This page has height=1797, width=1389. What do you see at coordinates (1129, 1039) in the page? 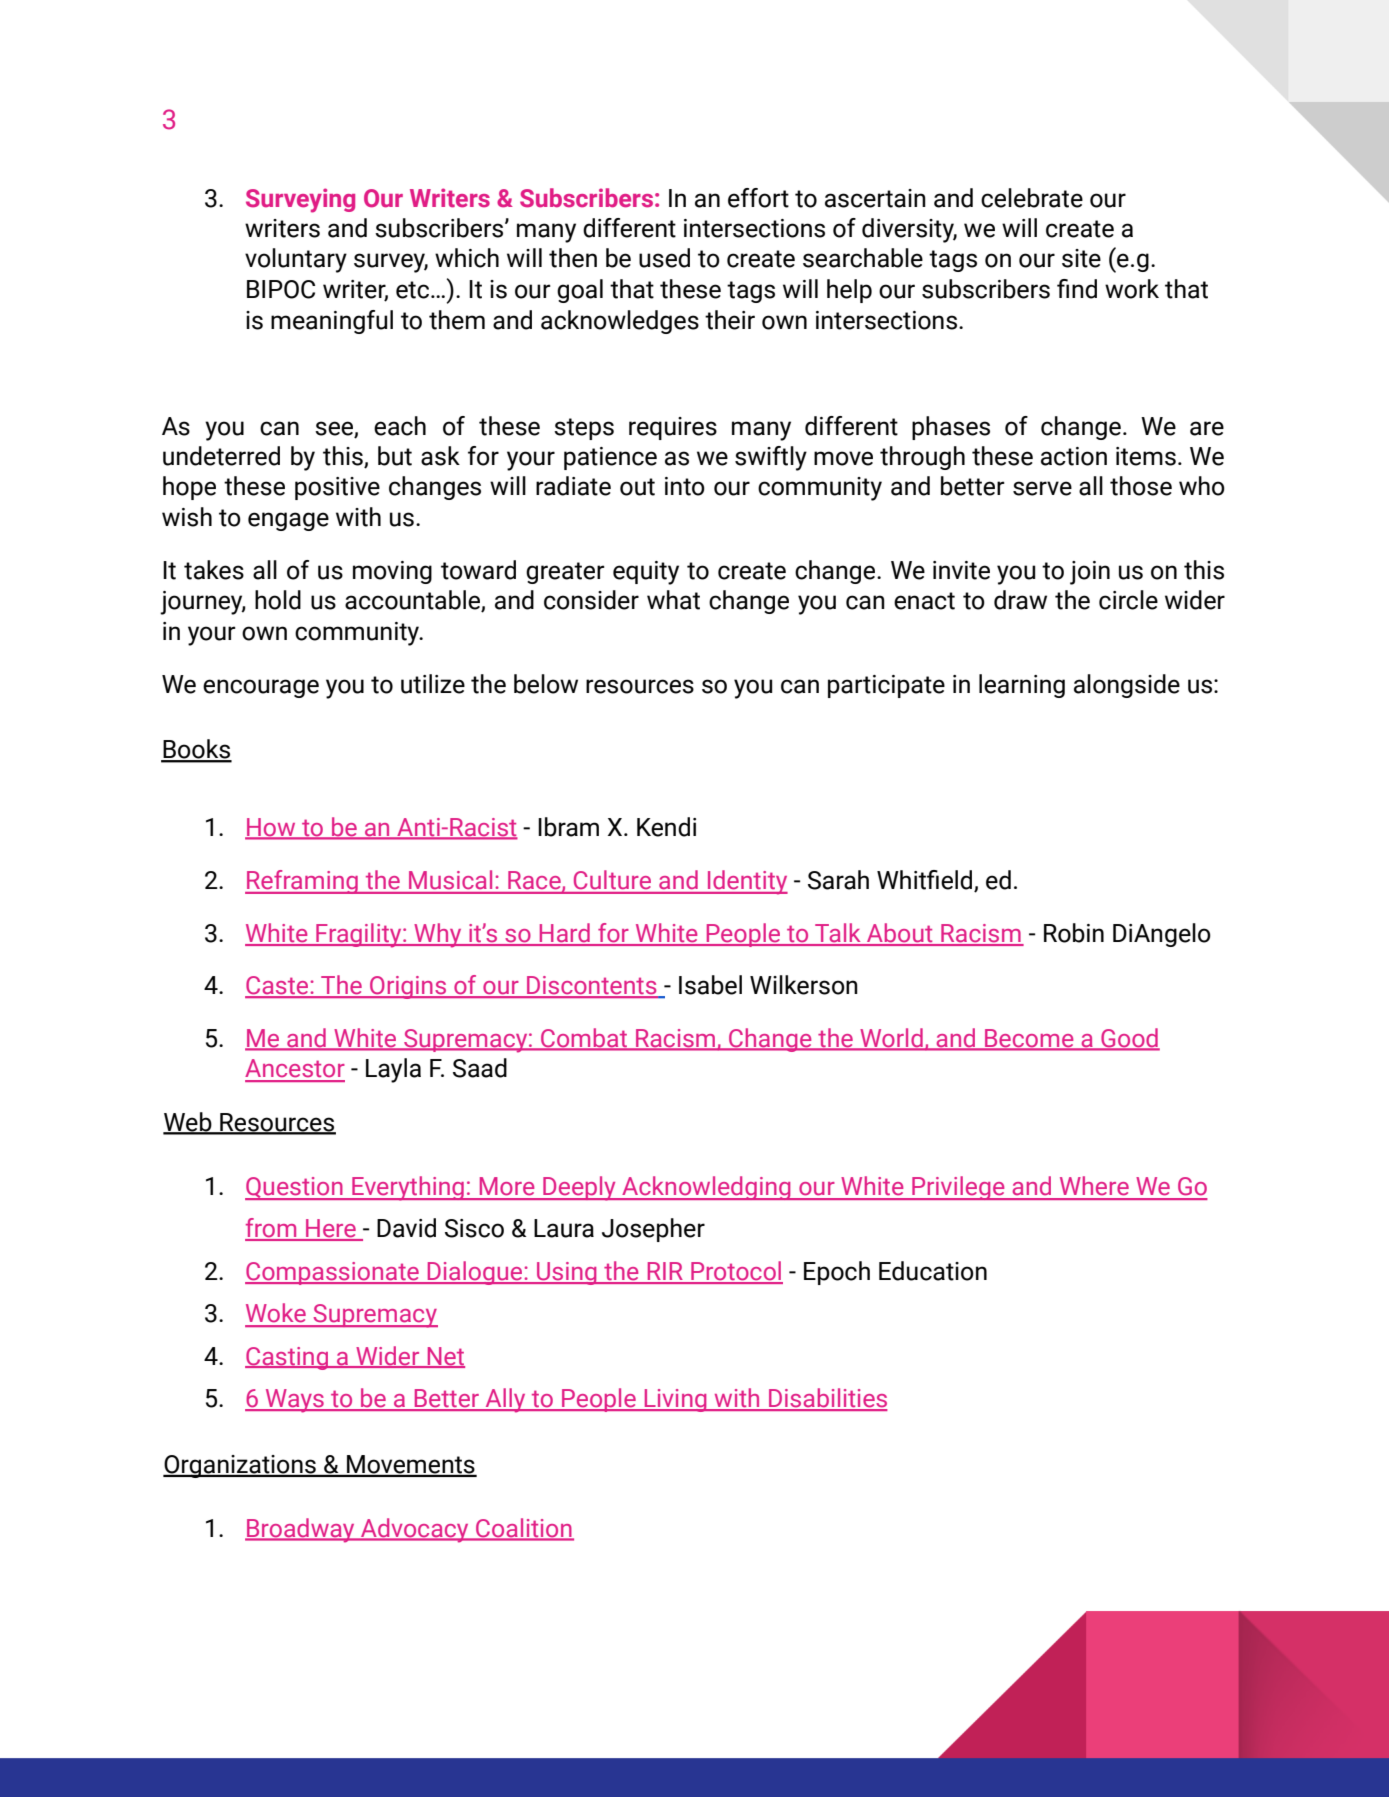
I see `Good` at bounding box center [1129, 1039].
